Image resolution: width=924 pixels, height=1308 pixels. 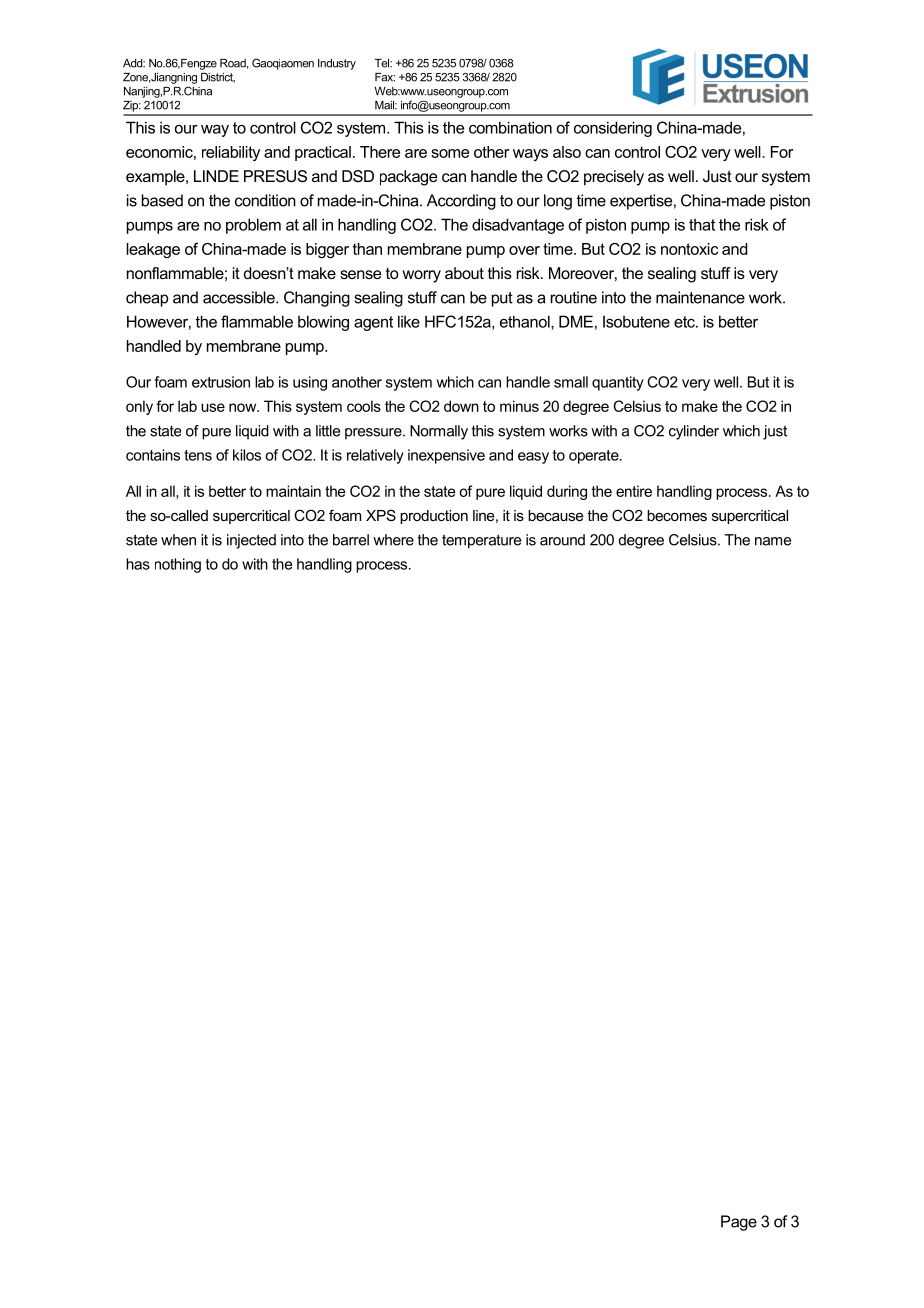 I want to click on temperature, so click(x=481, y=541).
